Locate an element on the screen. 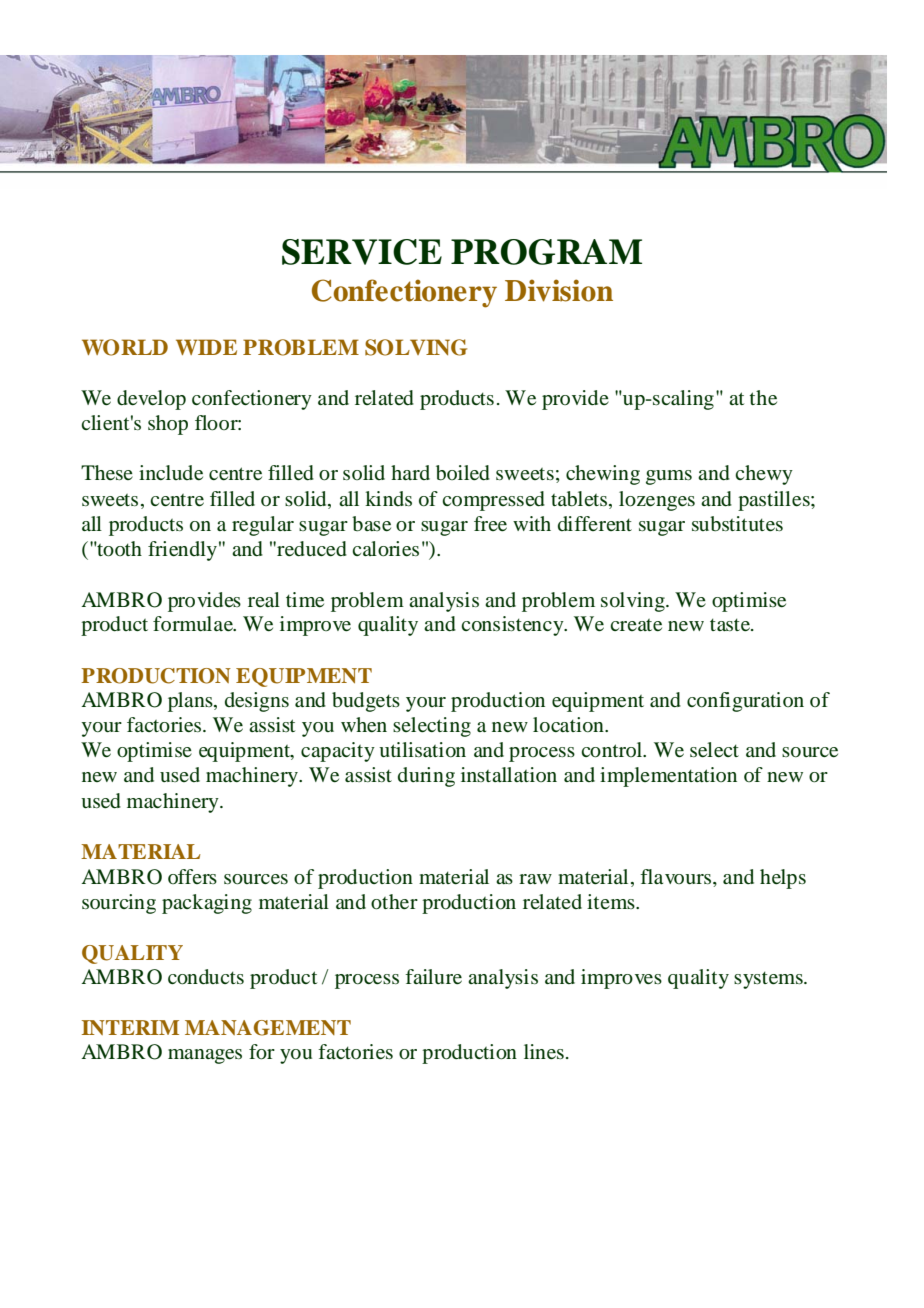 The height and width of the screenshot is (1308, 924). SERVICE is located at coordinates (362, 252).
